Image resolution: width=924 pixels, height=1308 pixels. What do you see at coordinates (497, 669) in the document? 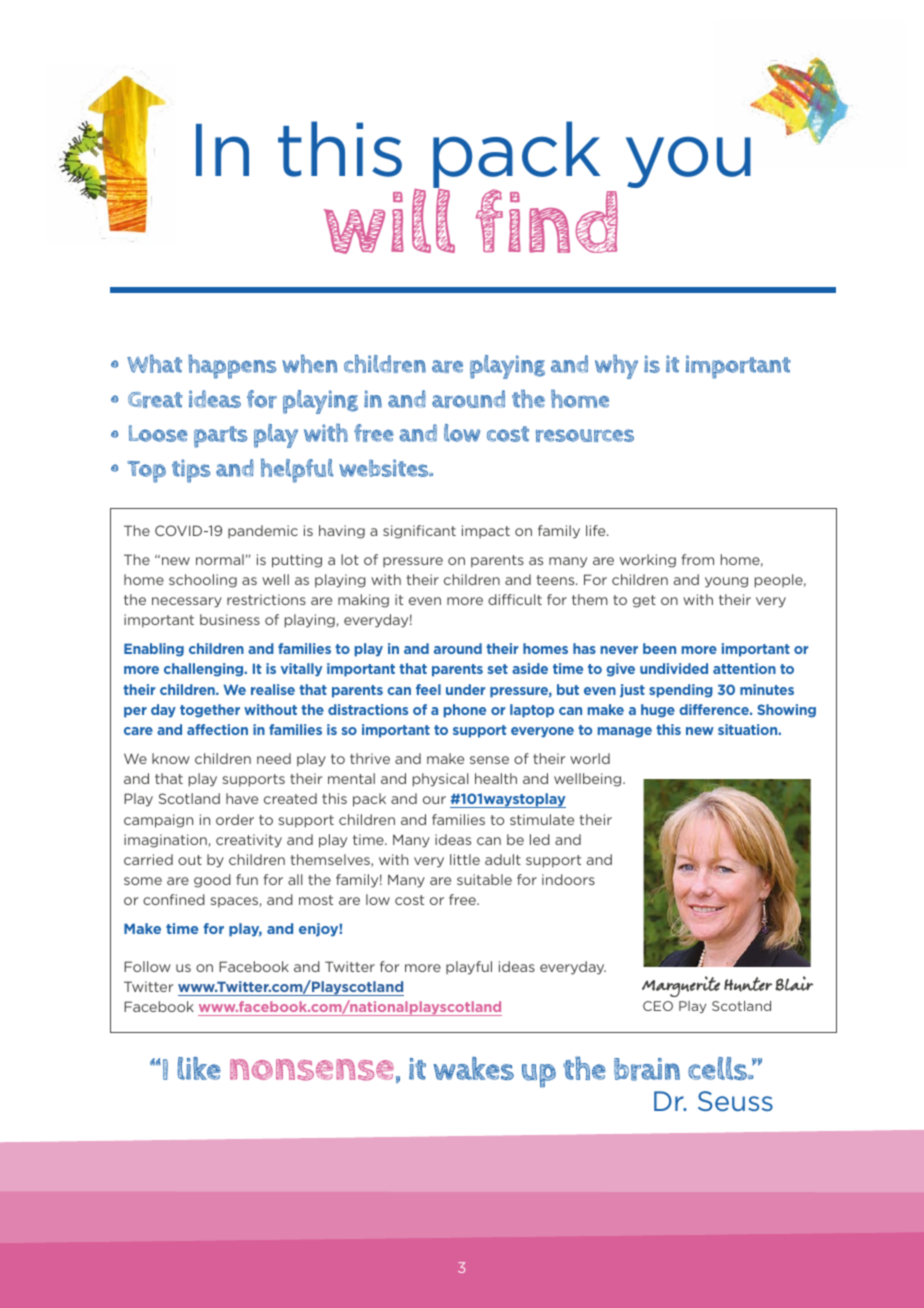
I see `set` at bounding box center [497, 669].
